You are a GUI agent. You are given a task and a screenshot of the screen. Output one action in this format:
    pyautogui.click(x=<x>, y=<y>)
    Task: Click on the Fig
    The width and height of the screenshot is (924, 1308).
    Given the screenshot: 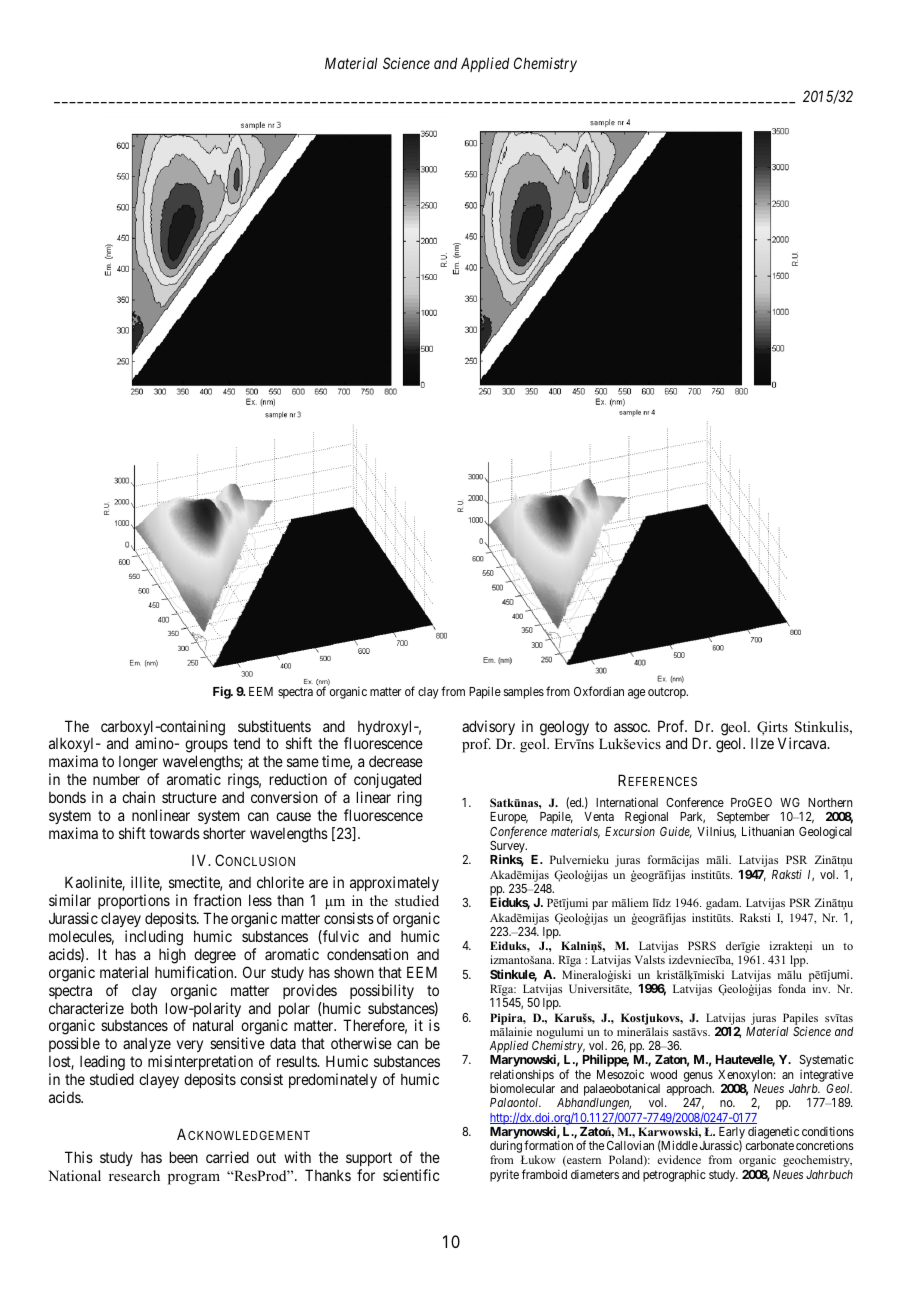 What is the action you would take?
    pyautogui.click(x=222, y=692)
